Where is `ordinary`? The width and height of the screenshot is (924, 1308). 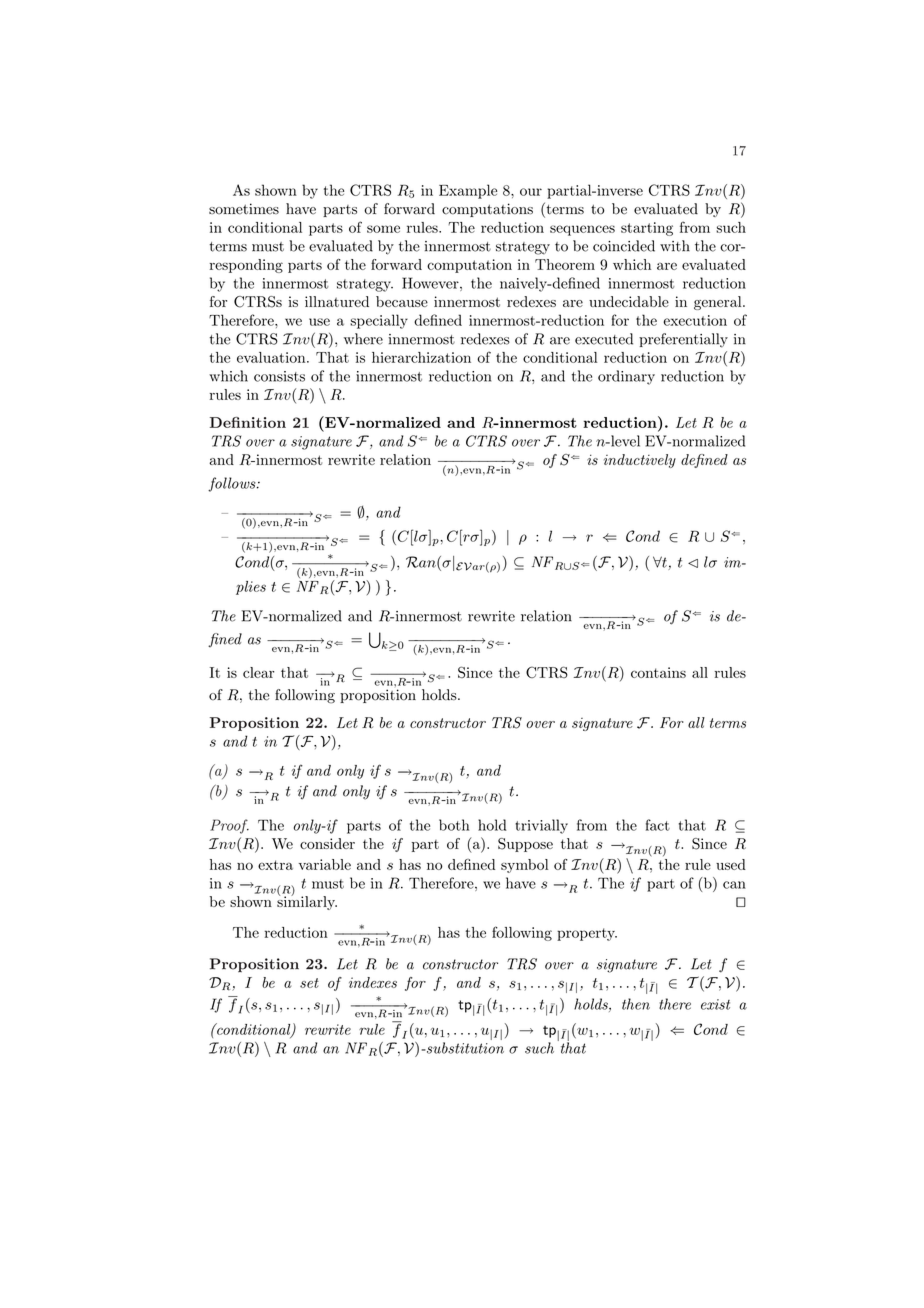
ordinary is located at coordinates (626, 377).
